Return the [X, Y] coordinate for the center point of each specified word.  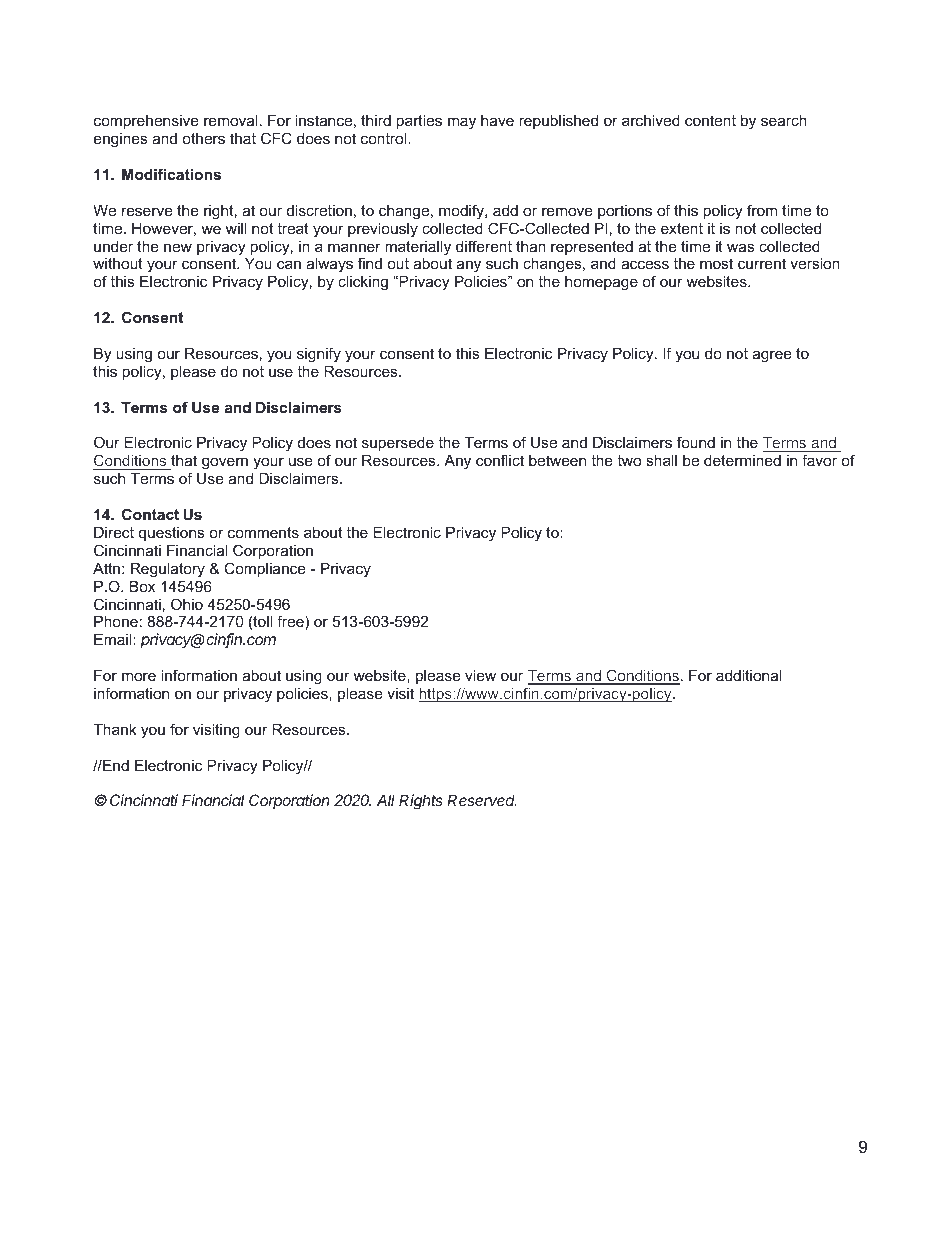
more [139, 676]
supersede [398, 444]
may [462, 123]
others [203, 138]
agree [772, 356]
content [710, 120]
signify [319, 355]
